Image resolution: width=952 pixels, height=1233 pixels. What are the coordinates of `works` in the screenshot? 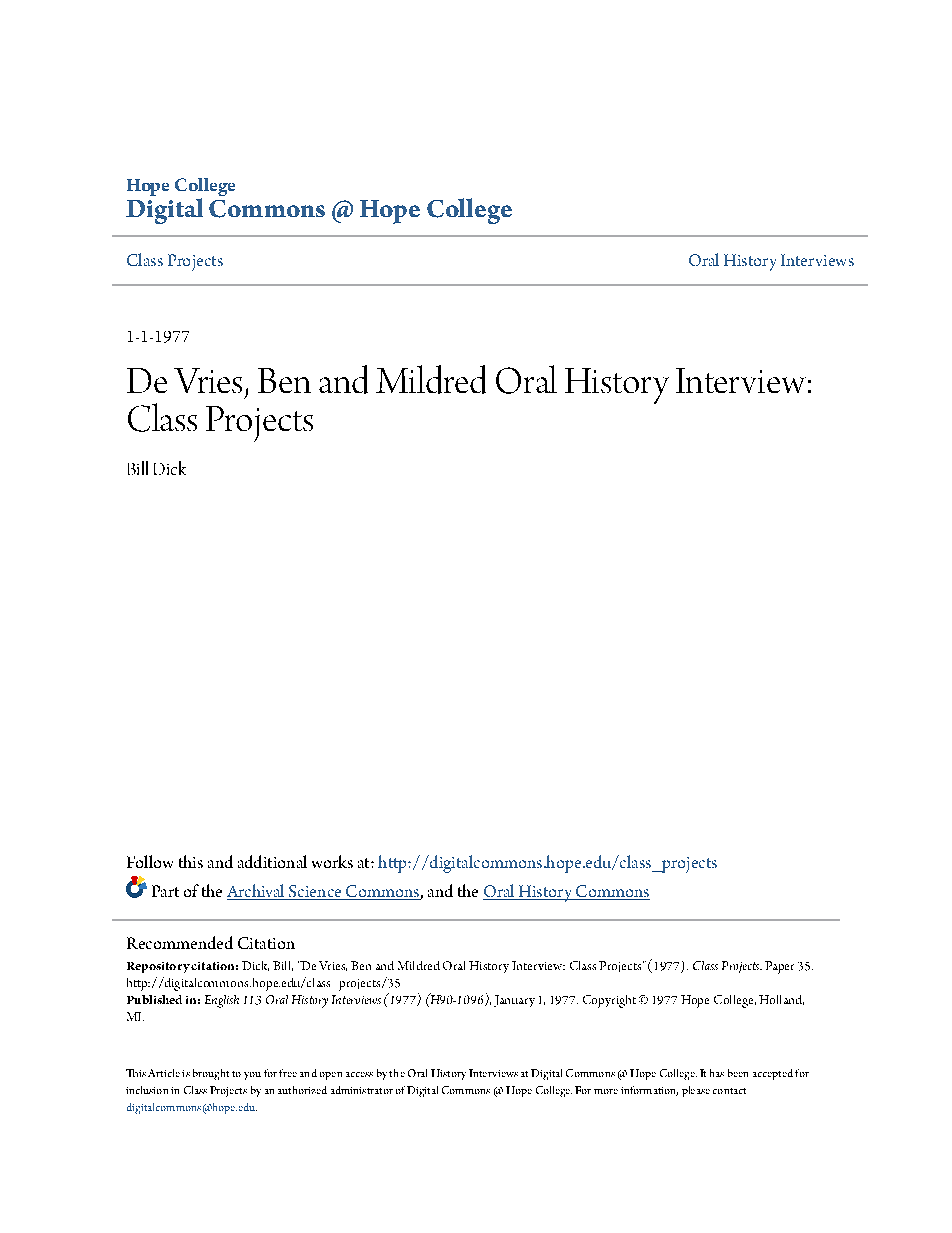 It's located at (332, 861).
